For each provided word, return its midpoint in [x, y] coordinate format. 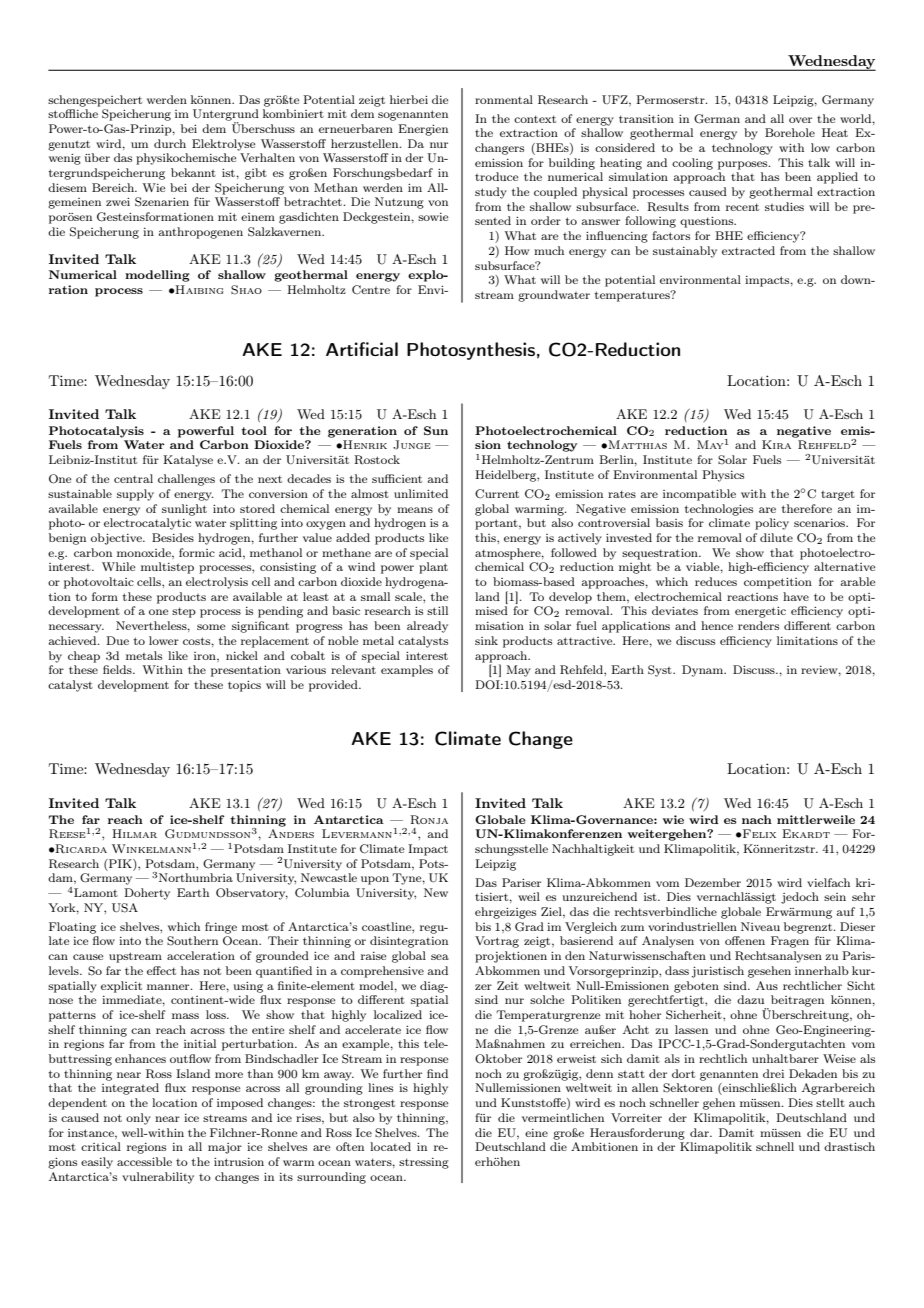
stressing [424, 1163]
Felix [758, 833]
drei [773, 1073]
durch [170, 143]
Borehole [790, 132]
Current [497, 494]
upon [375, 880]
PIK [120, 863]
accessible [144, 1161]
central [133, 478]
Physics [723, 476]
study [491, 193]
